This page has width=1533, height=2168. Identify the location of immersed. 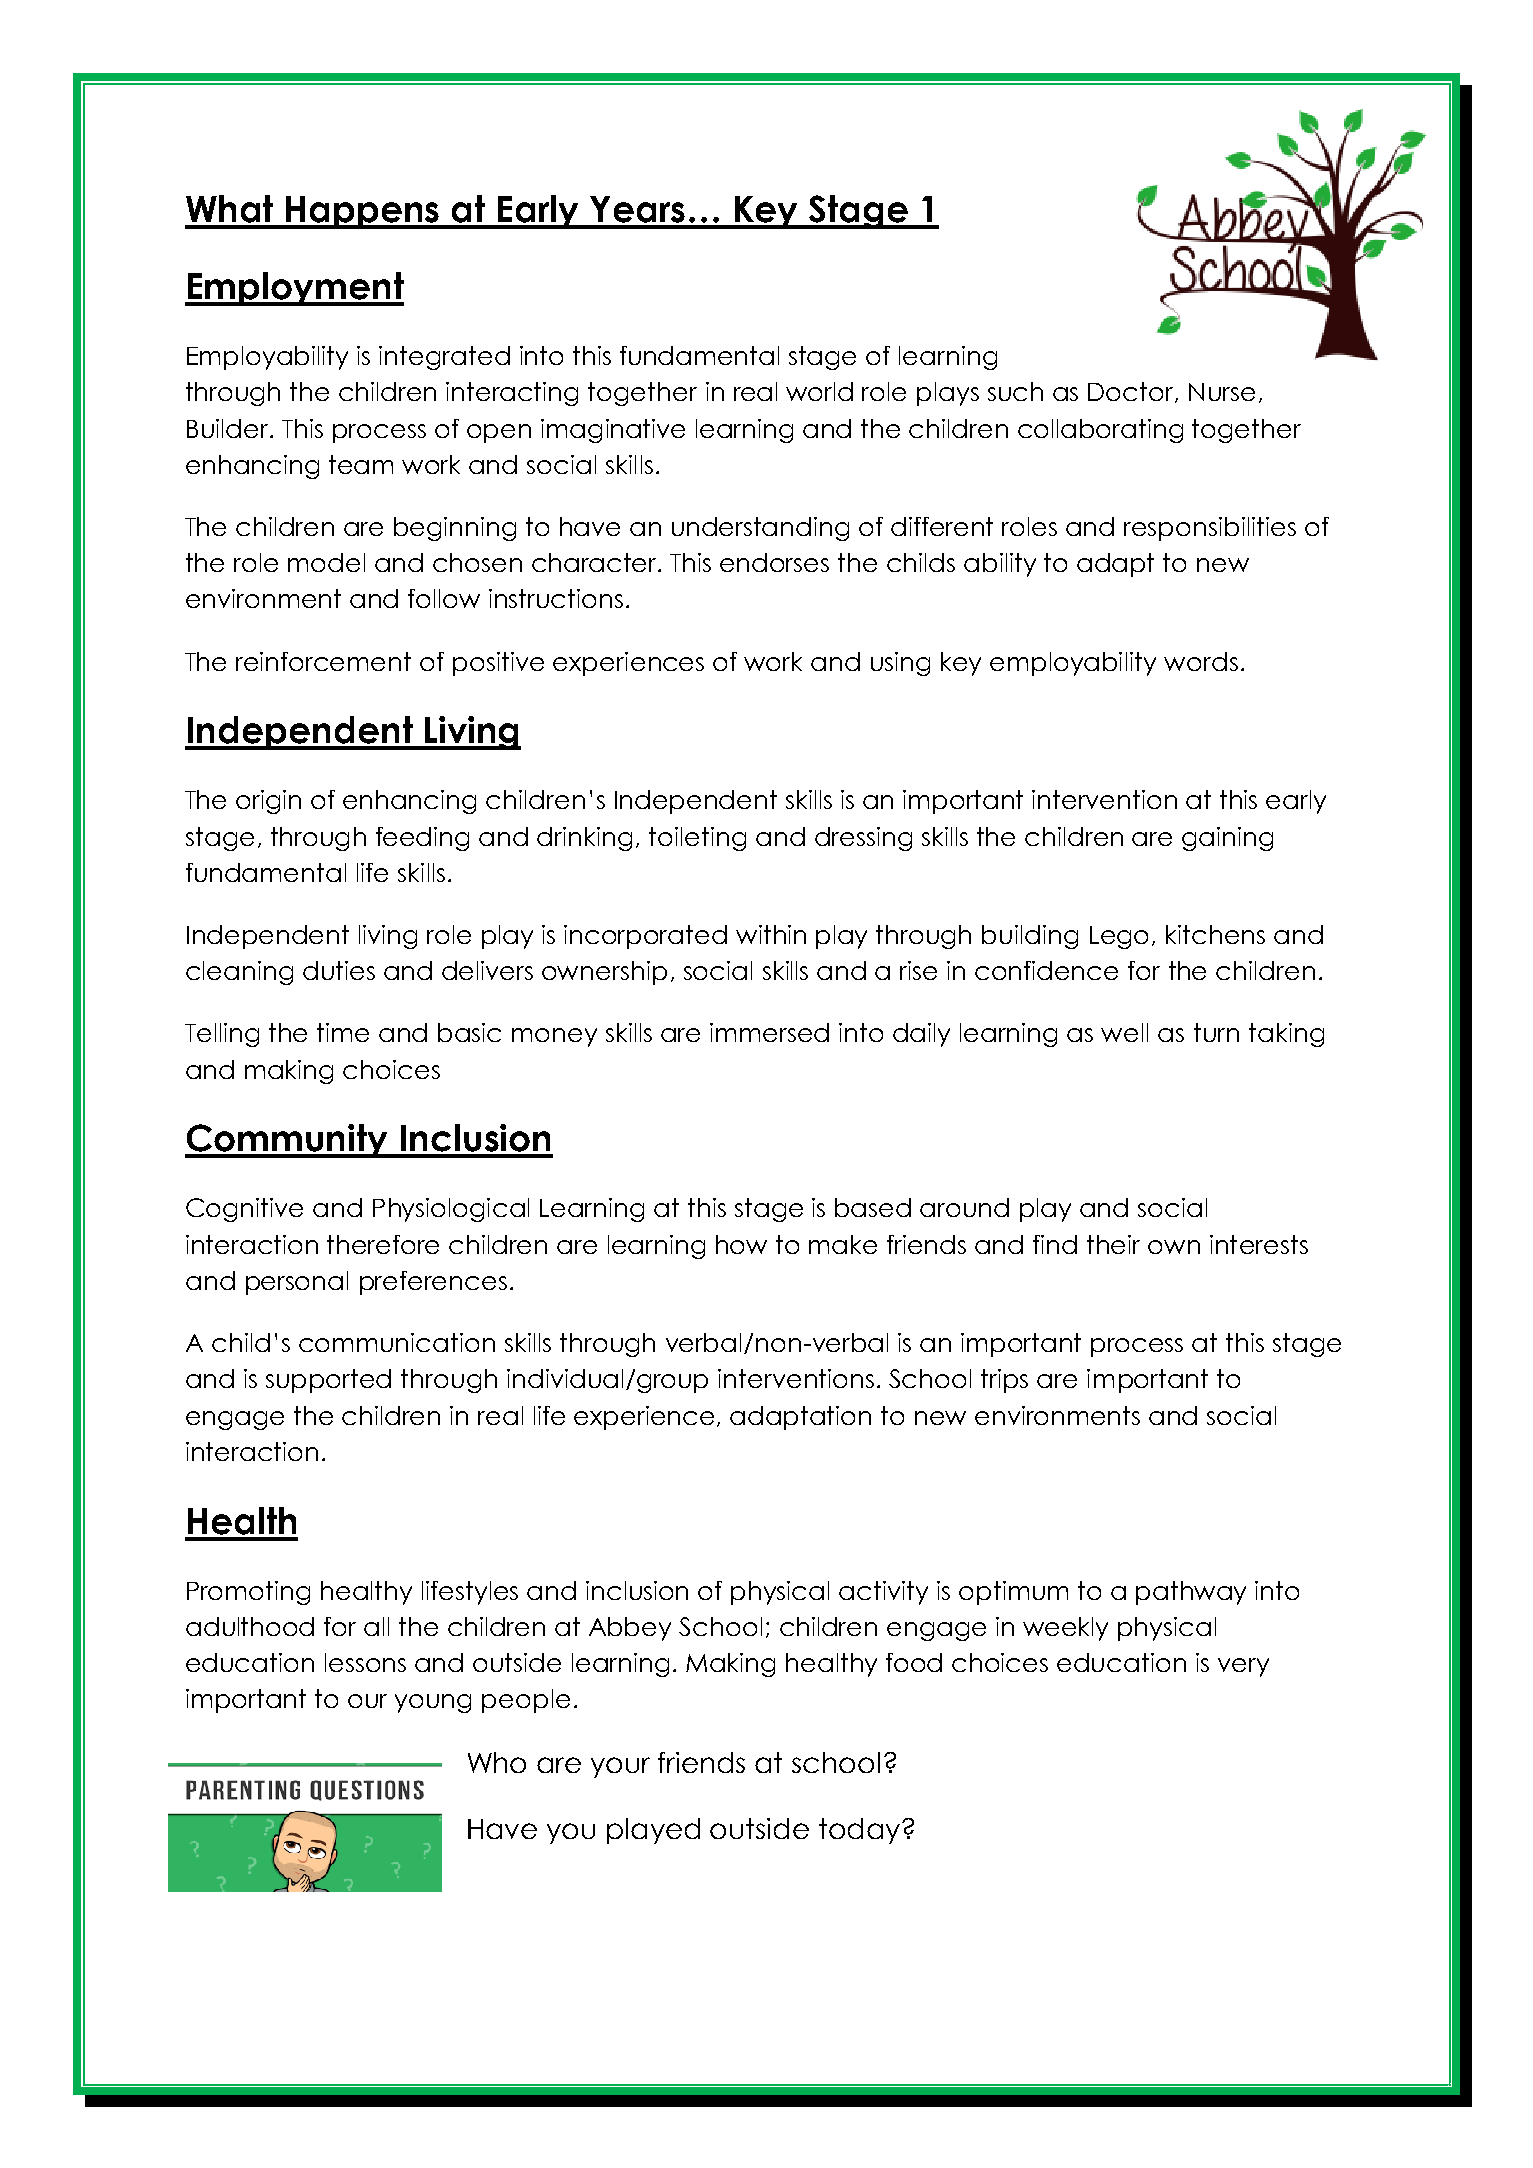
(769, 1032).
